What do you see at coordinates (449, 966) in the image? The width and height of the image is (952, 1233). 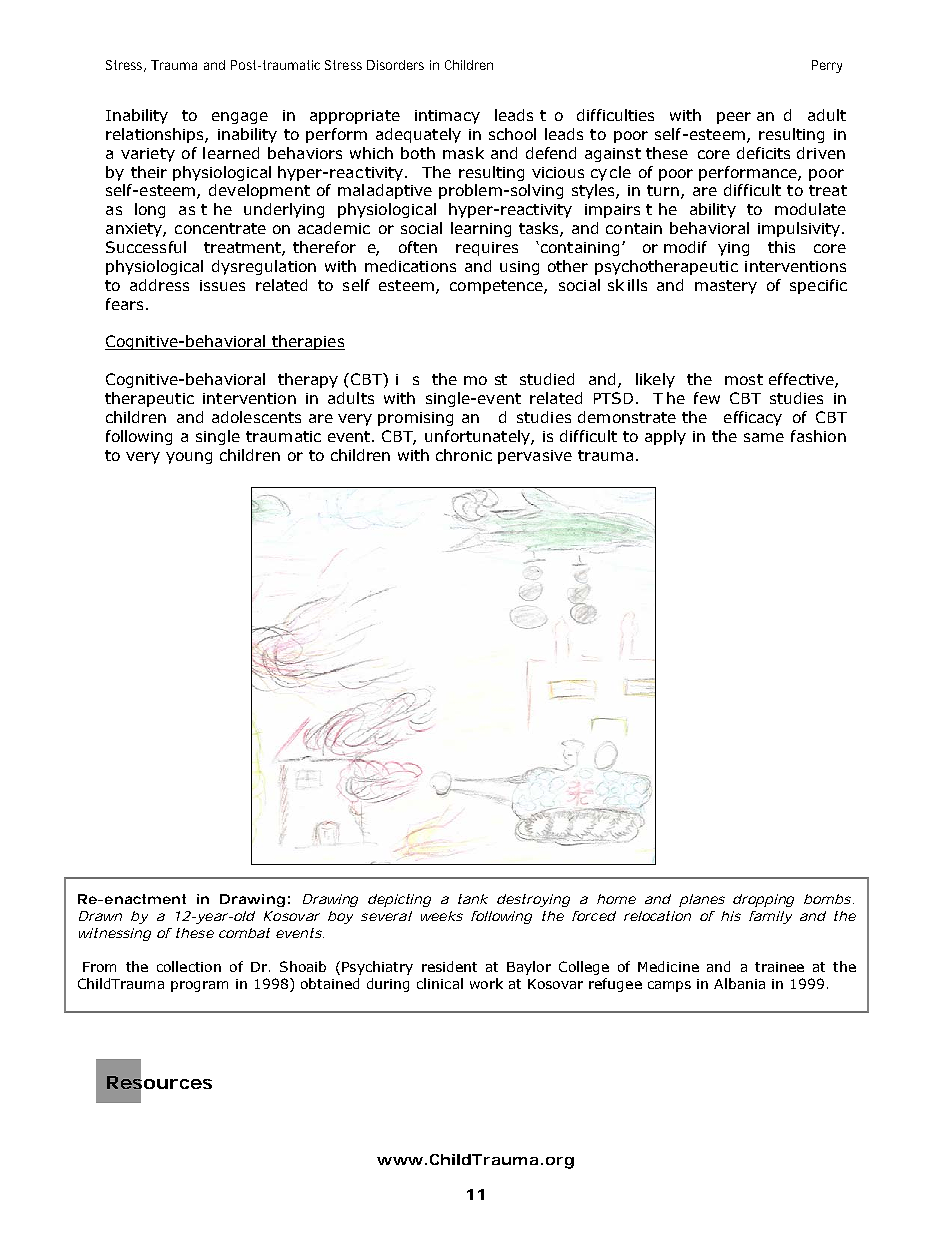 I see `resident` at bounding box center [449, 966].
